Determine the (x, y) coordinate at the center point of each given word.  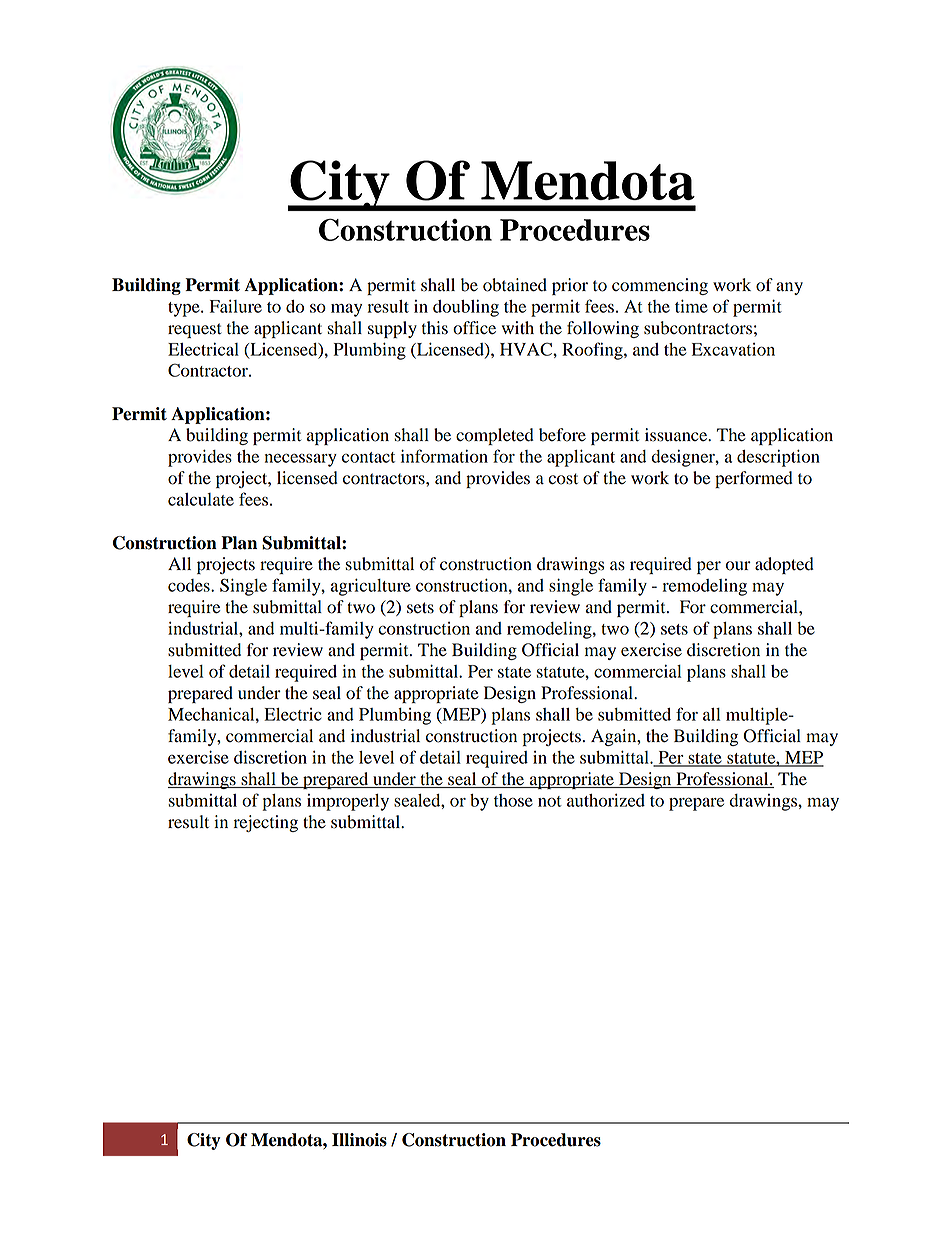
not (550, 801)
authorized (606, 800)
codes (190, 585)
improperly (348, 802)
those (513, 800)
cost (563, 479)
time (691, 306)
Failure (236, 306)
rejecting (265, 823)
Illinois (359, 1140)
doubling (466, 308)
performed (754, 479)
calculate (201, 499)
